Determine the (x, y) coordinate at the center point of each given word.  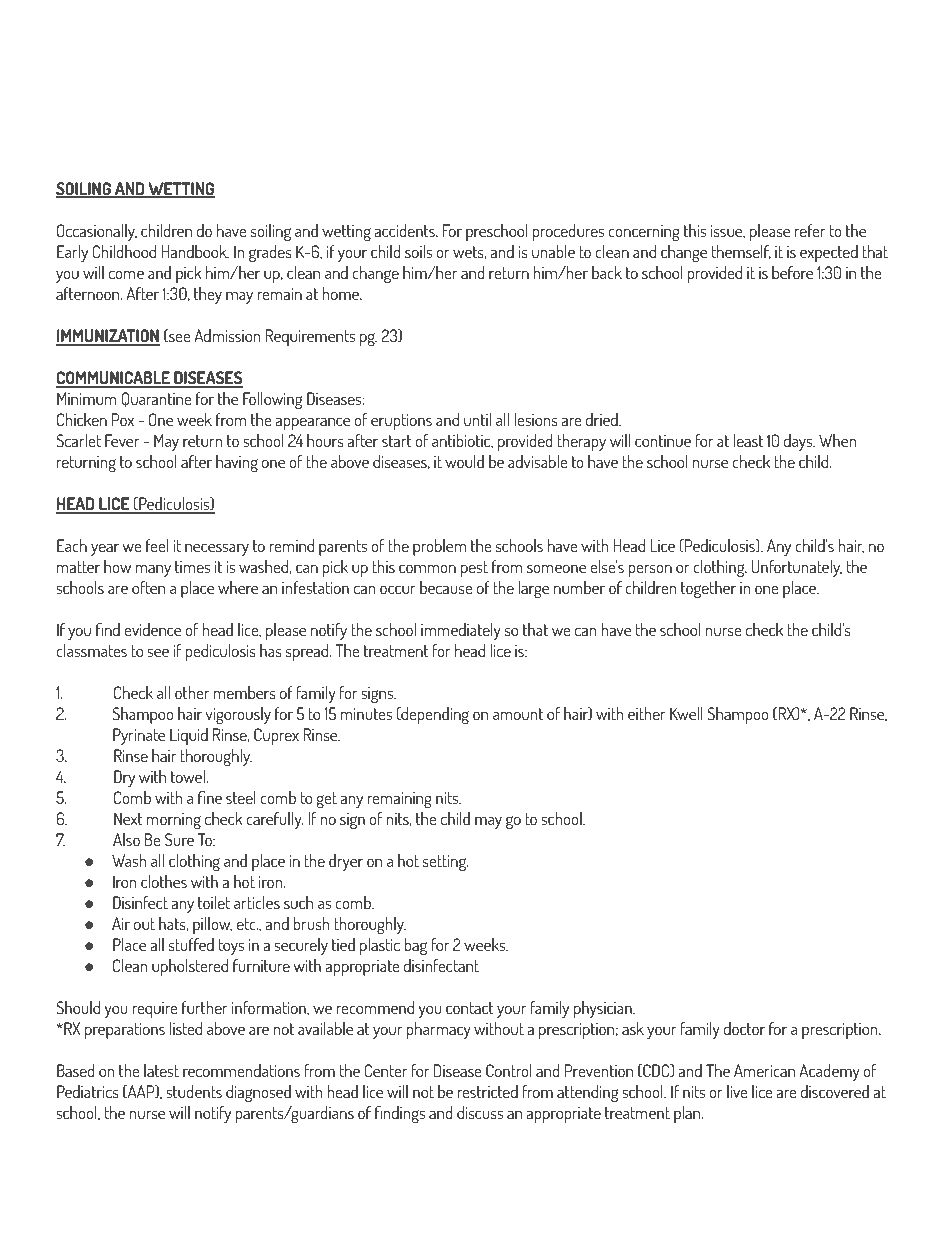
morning (174, 821)
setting (445, 863)
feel (157, 545)
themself (741, 252)
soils (418, 251)
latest (161, 1070)
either (647, 713)
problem (439, 547)
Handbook (195, 251)
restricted (487, 1091)
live (737, 1091)
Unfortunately (797, 568)
